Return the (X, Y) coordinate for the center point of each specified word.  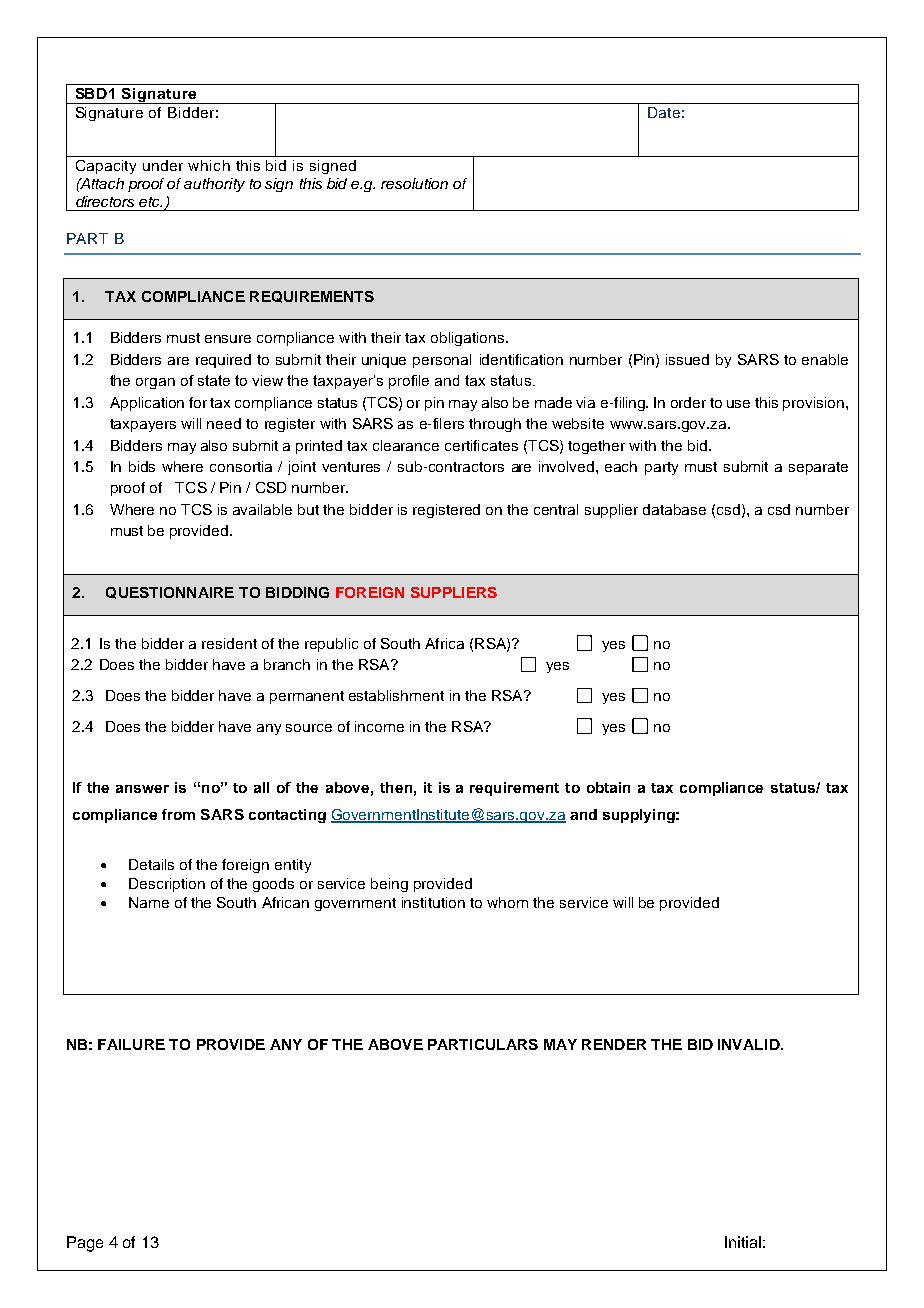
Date (664, 112)
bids (142, 466)
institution (433, 902)
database (674, 509)
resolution (414, 183)
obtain (608, 787)
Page (85, 1244)
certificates (481, 445)
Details (151, 864)
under (163, 165)
